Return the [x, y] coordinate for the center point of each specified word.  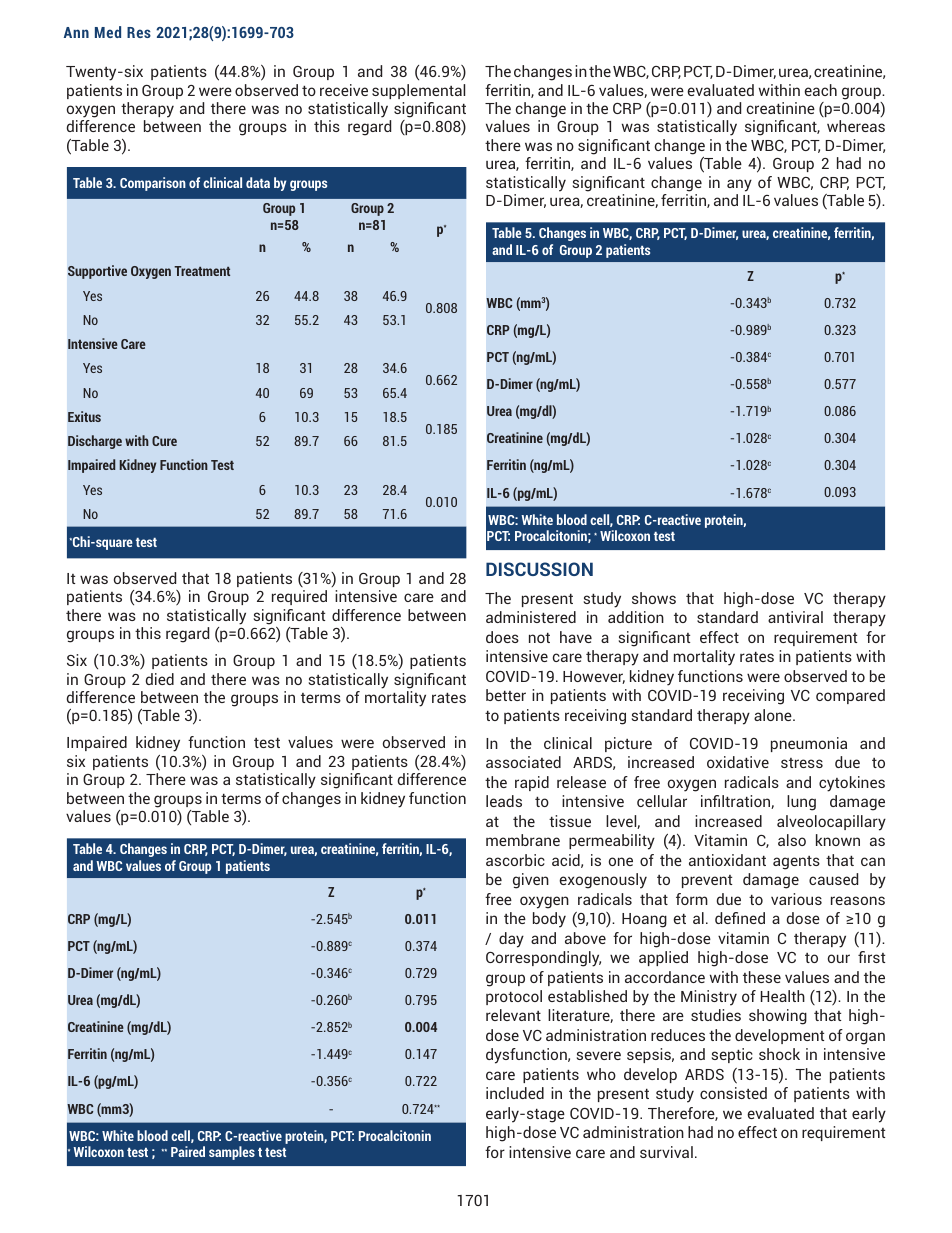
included [515, 1093]
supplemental [418, 91]
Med [108, 32]
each [820, 90]
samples [232, 1153]
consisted [733, 1093]
